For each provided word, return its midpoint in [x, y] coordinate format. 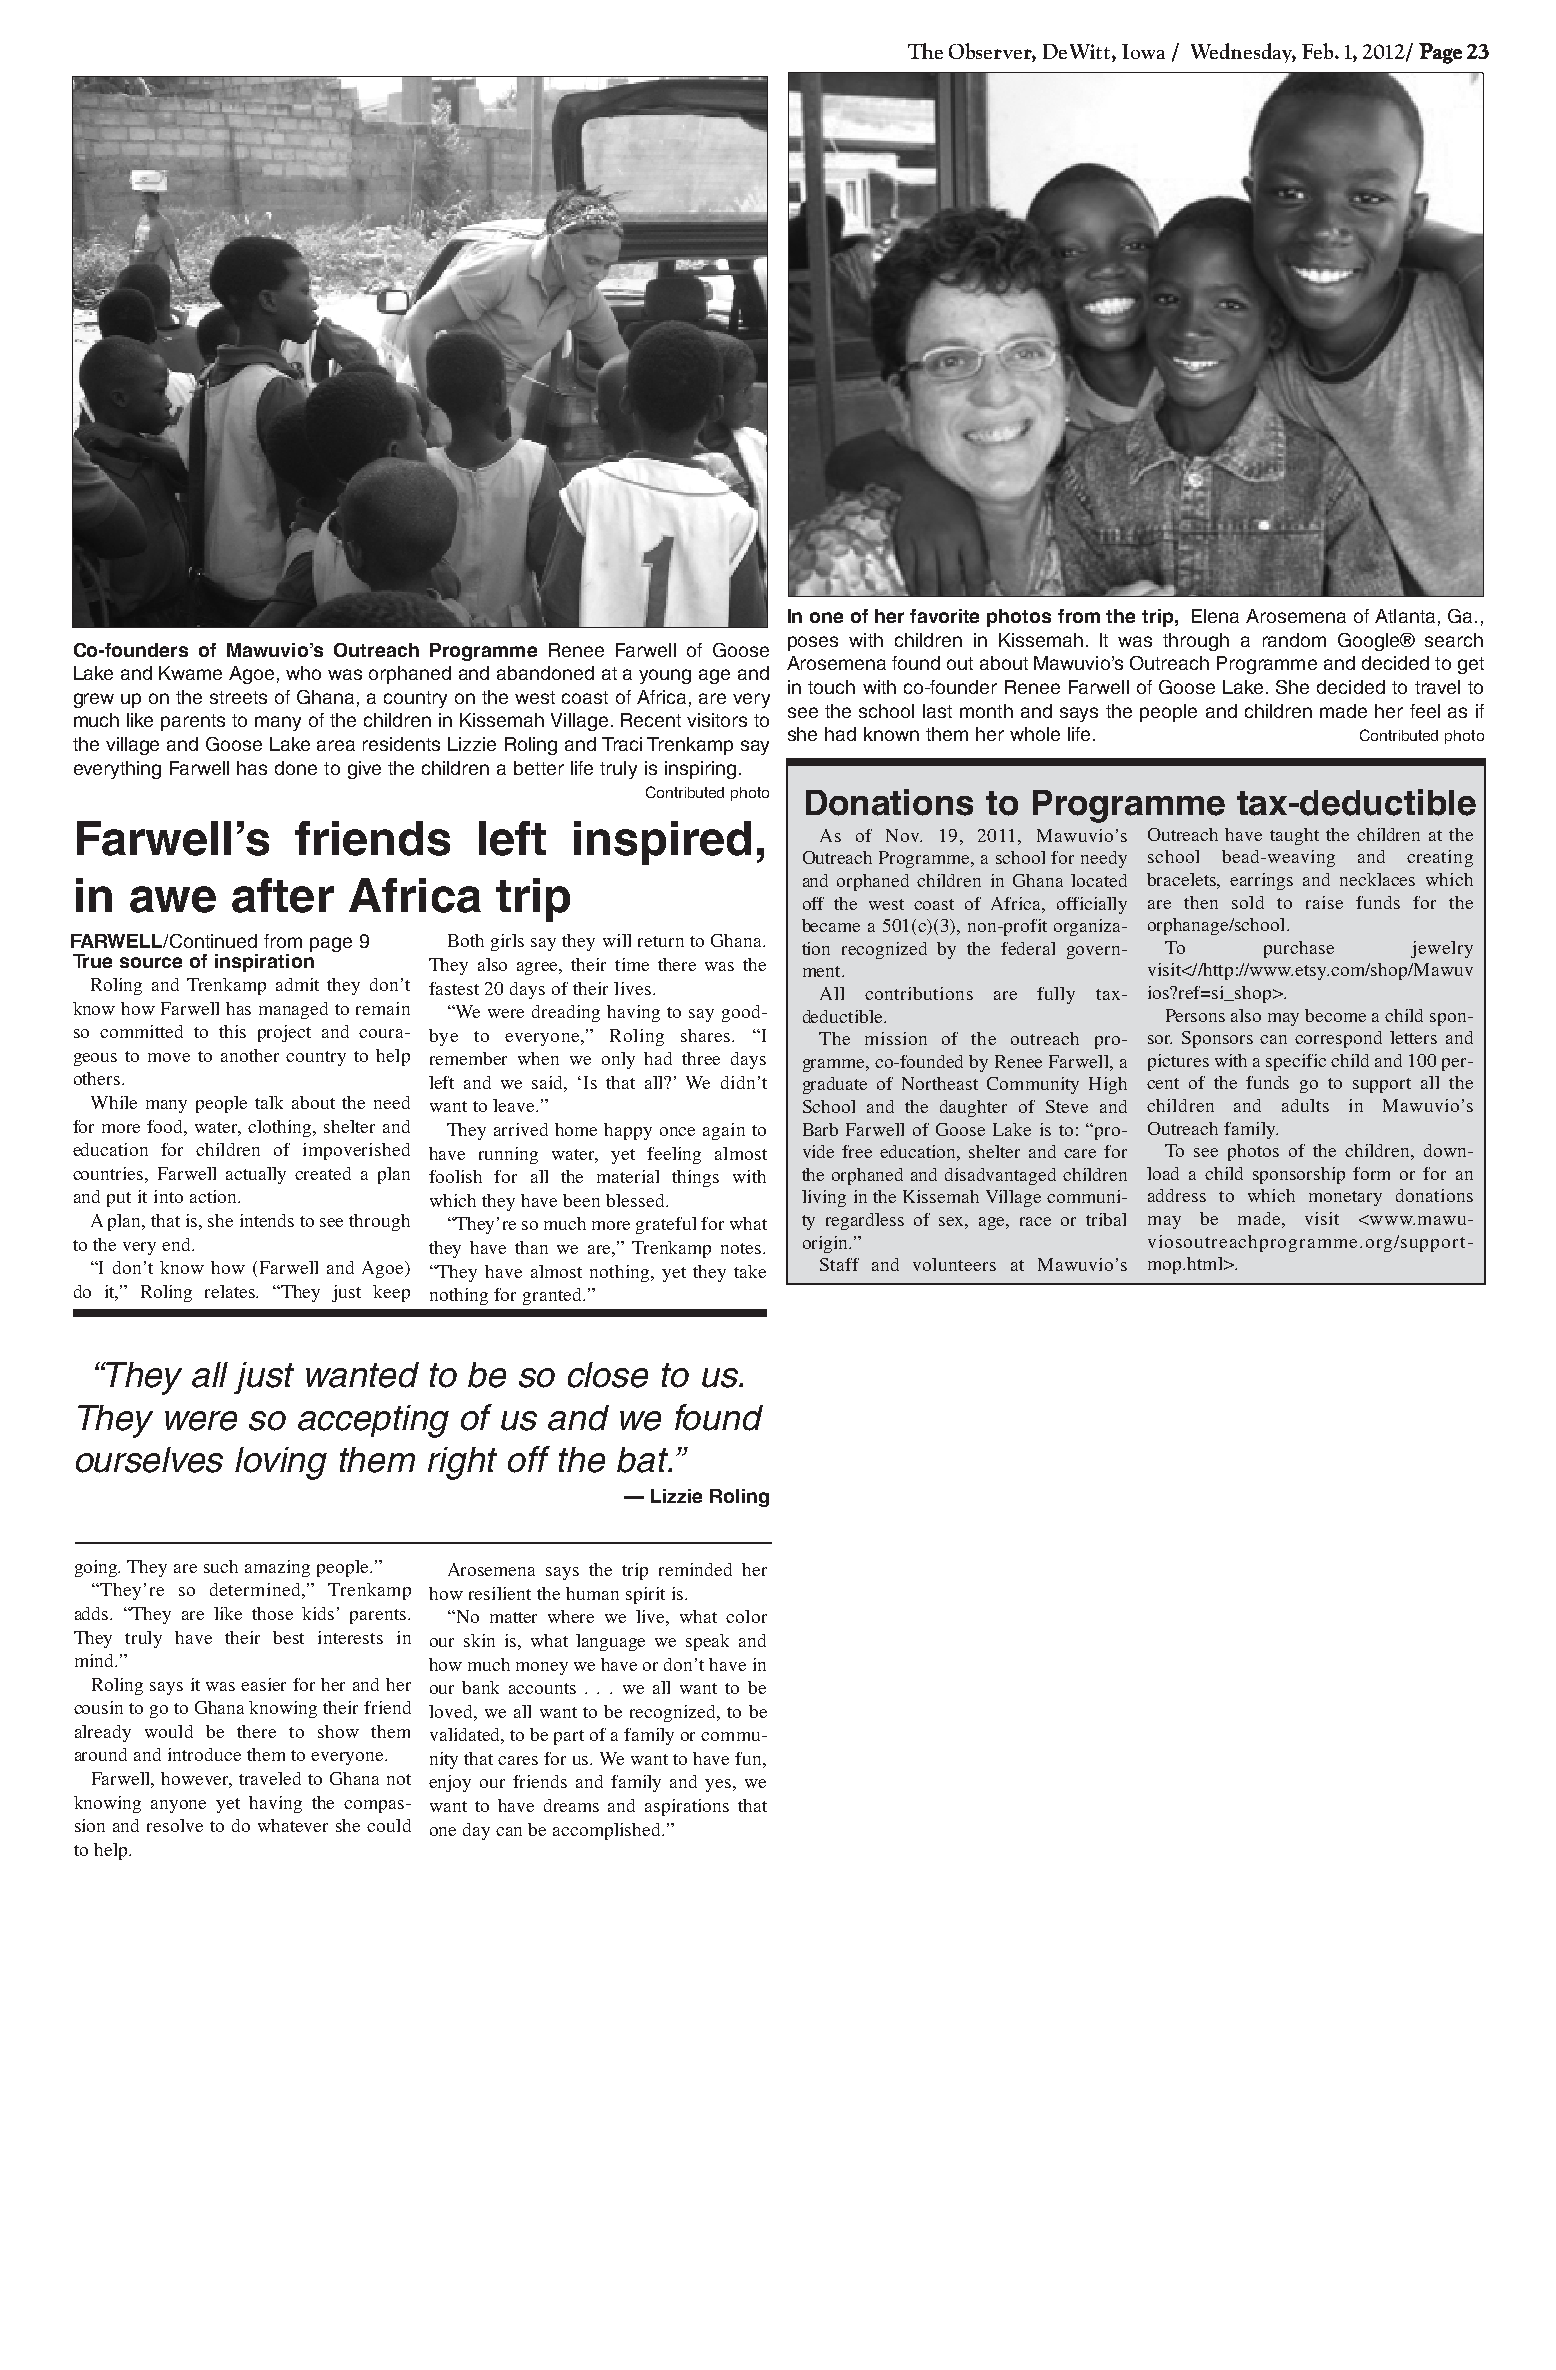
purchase [1299, 949]
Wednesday [1243, 53]
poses [813, 643]
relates [231, 1291]
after [283, 895]
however [196, 1780]
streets [238, 697]
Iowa [1143, 51]
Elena [1215, 616]
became [831, 925]
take [750, 1271]
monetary [1345, 1198]
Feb [1319, 51]
